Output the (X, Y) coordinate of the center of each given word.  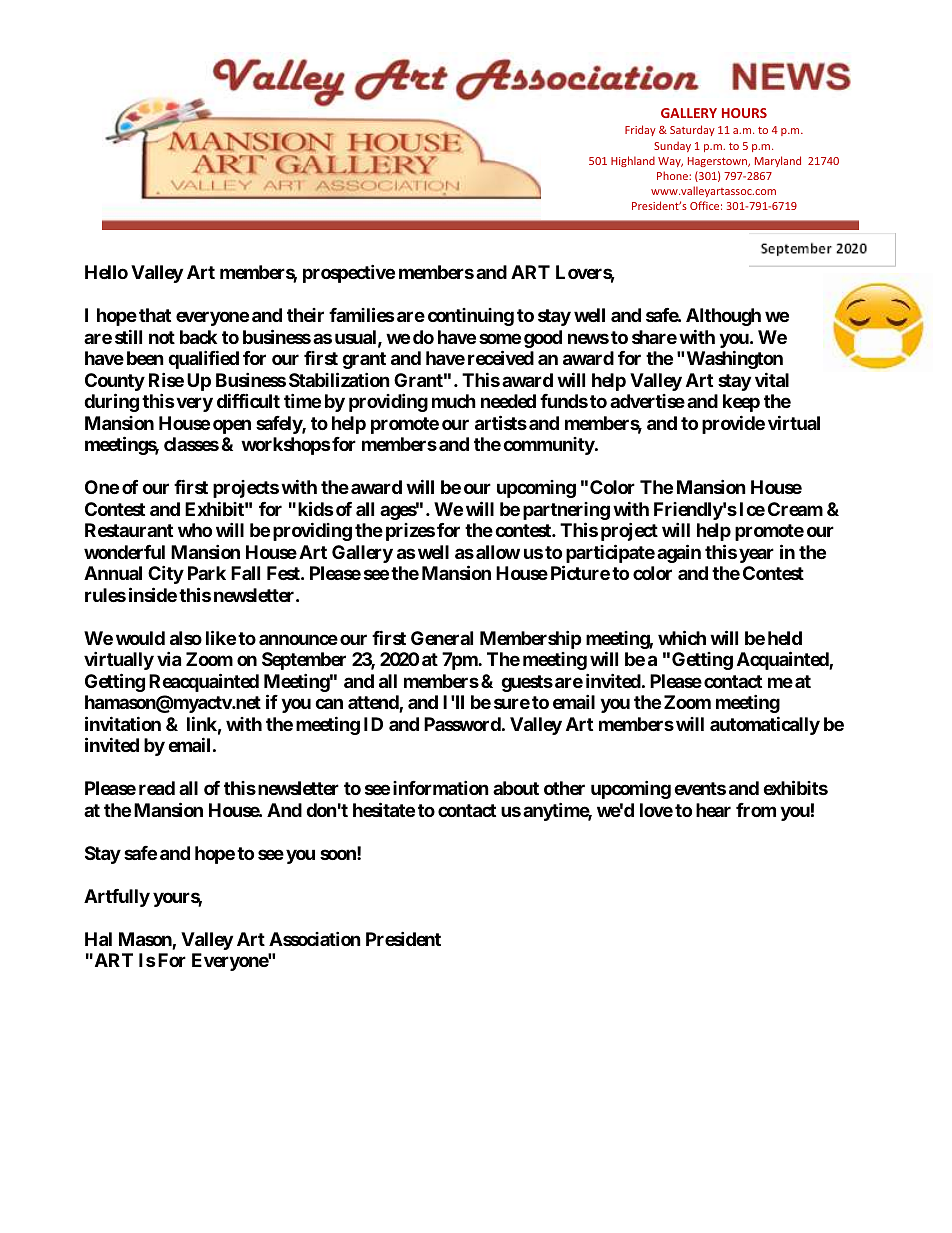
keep (741, 403)
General (442, 638)
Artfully (117, 898)
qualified (203, 359)
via (169, 658)
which (682, 637)
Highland (633, 161)
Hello (106, 272)
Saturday (692, 130)
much (454, 401)
